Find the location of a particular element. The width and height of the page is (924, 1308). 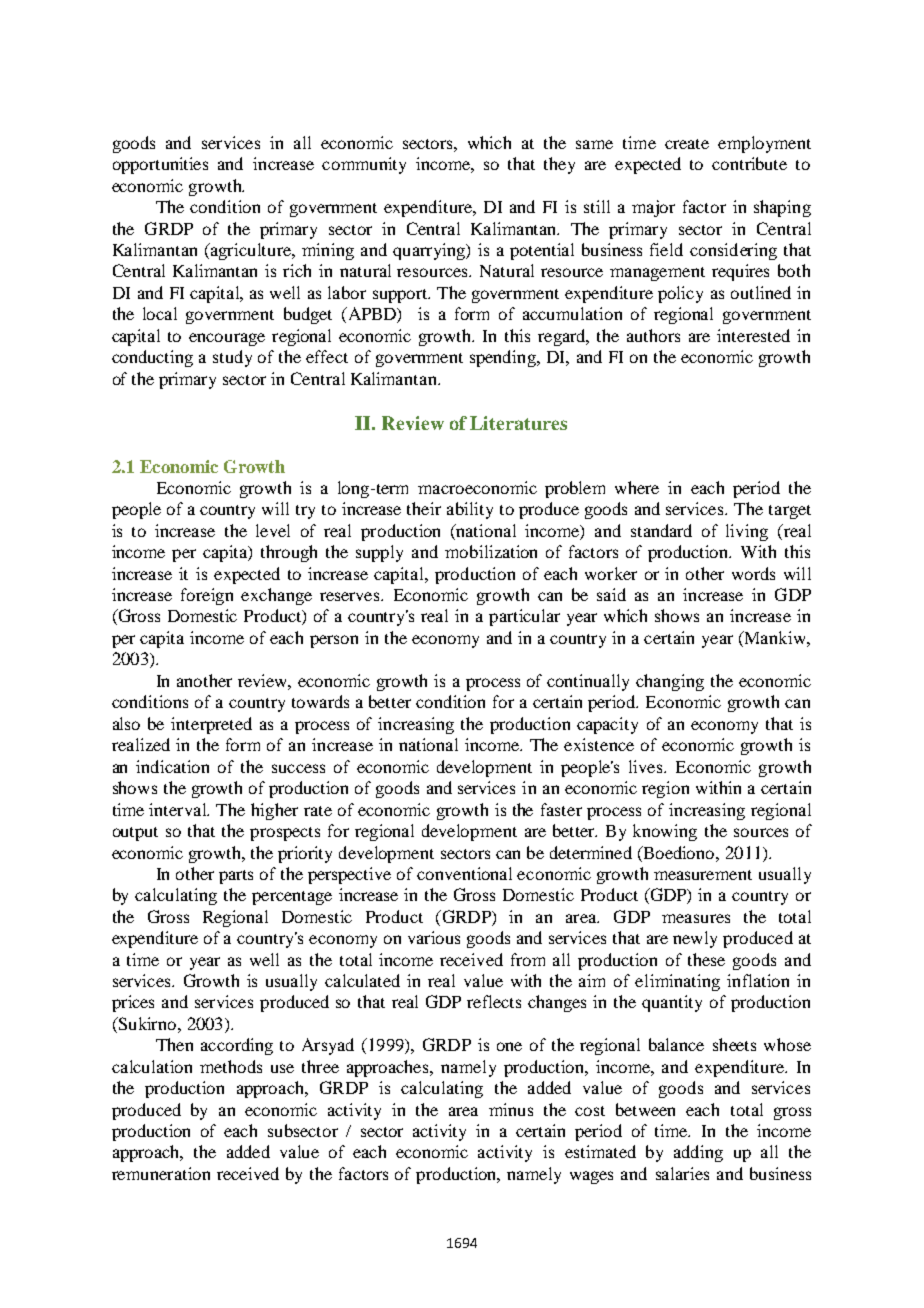

foreign is located at coordinates (207, 596).
